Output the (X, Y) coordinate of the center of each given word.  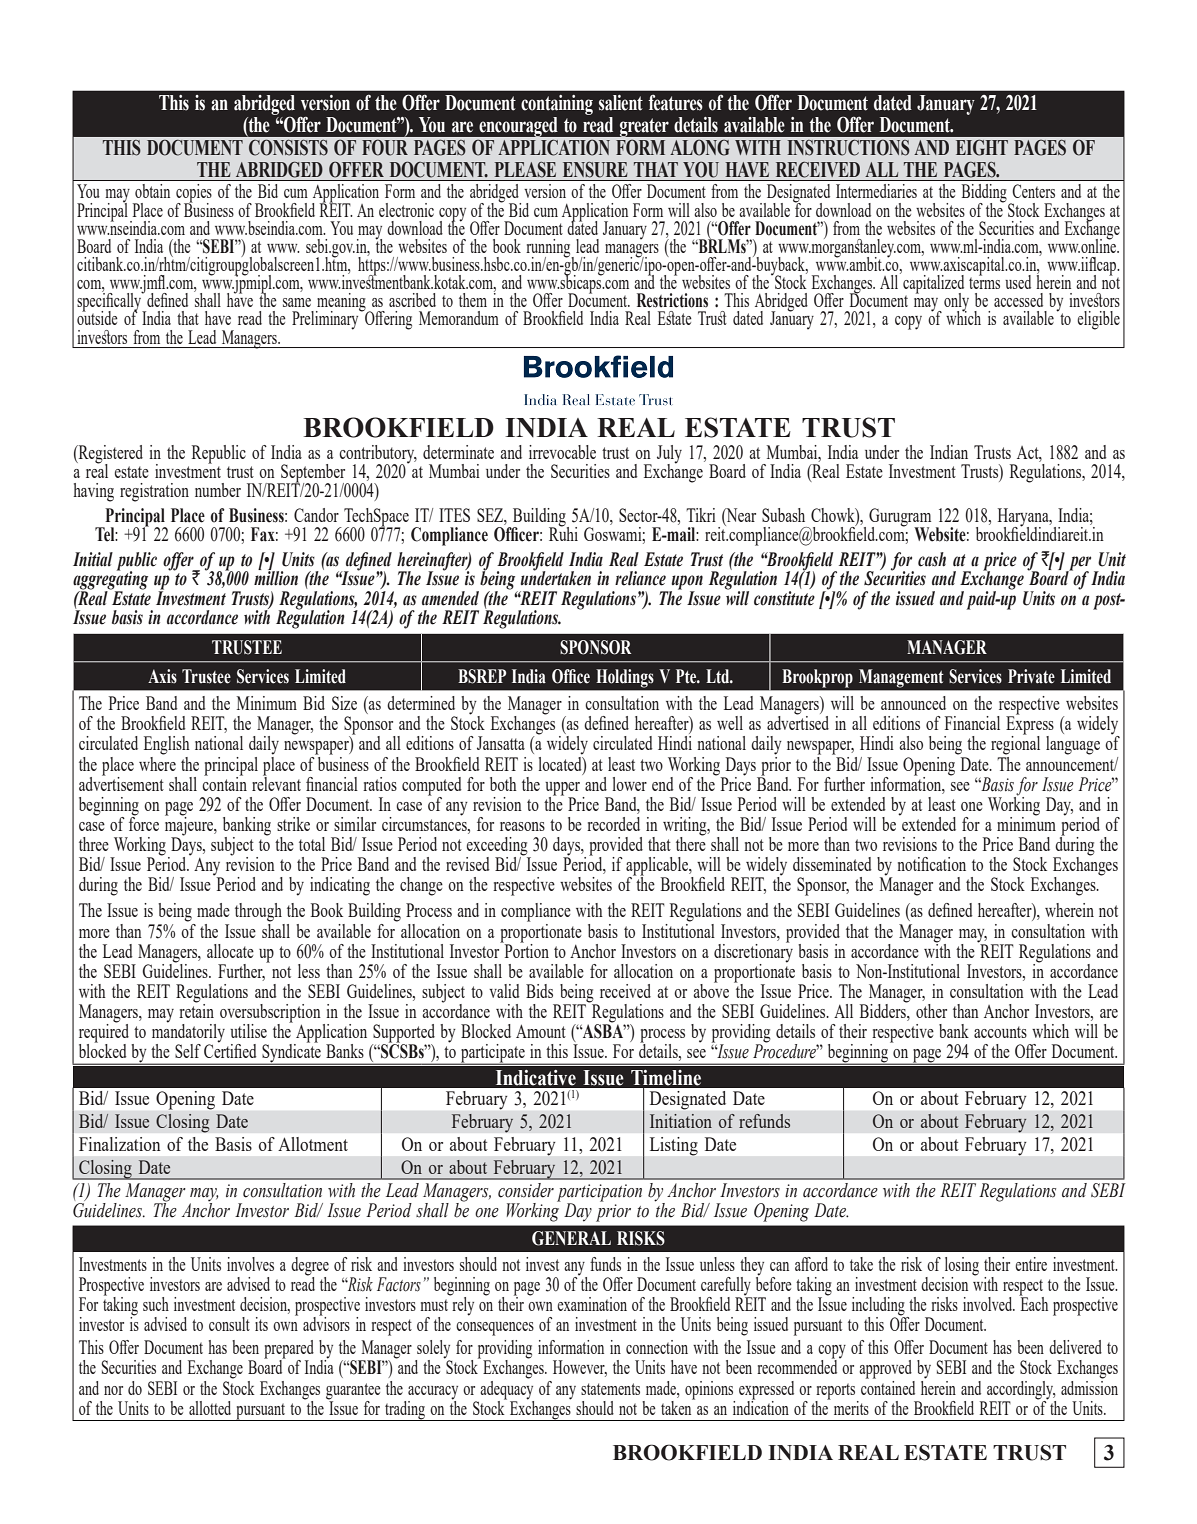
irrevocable (562, 452)
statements (610, 1389)
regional (1015, 744)
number (218, 490)
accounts (1000, 1032)
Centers (1033, 191)
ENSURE (595, 170)
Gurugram (900, 518)
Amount (541, 1031)
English (167, 745)
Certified (230, 1050)
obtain (152, 191)
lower (629, 784)
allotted (210, 1408)
